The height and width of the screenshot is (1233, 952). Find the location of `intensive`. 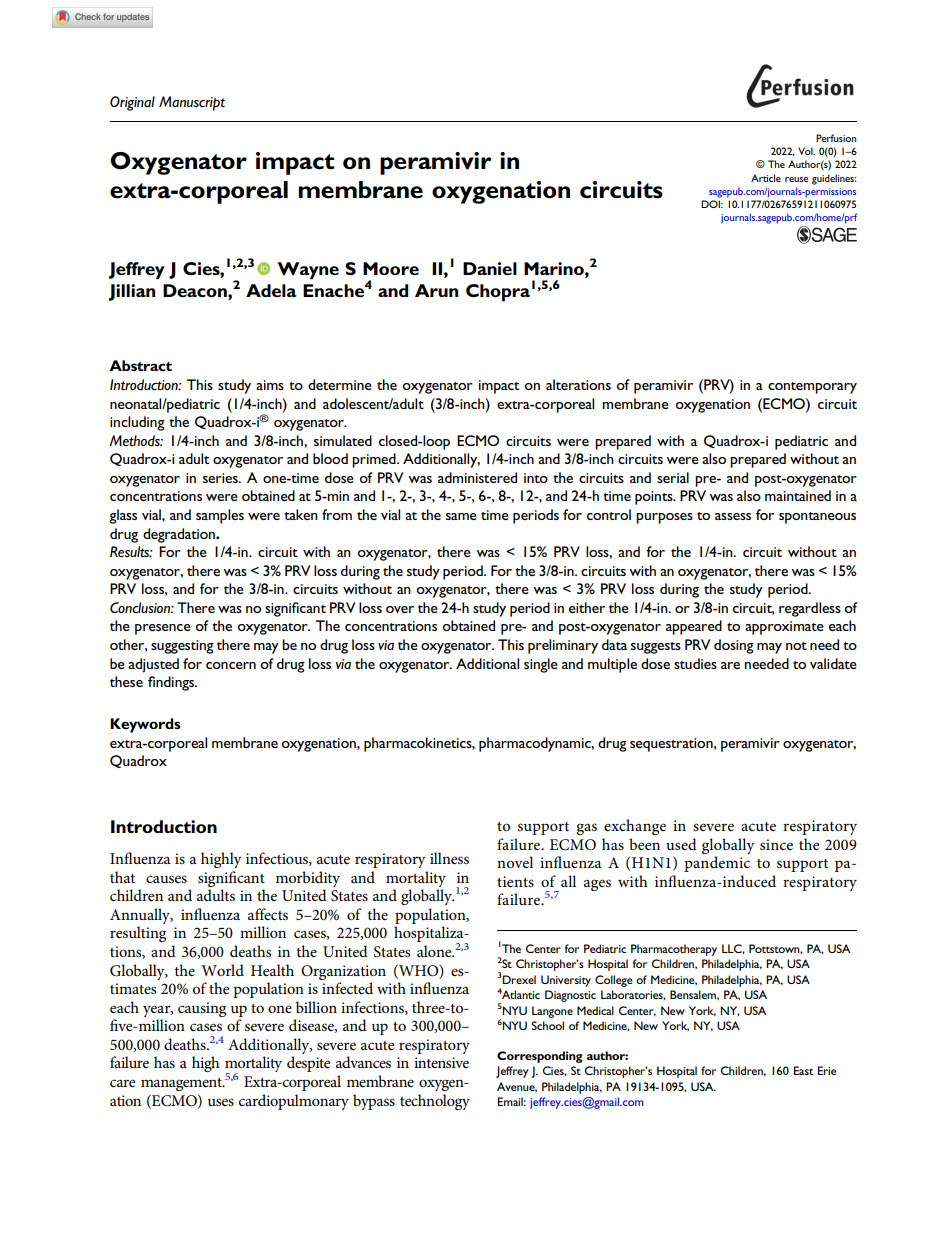

intensive is located at coordinates (441, 1062).
